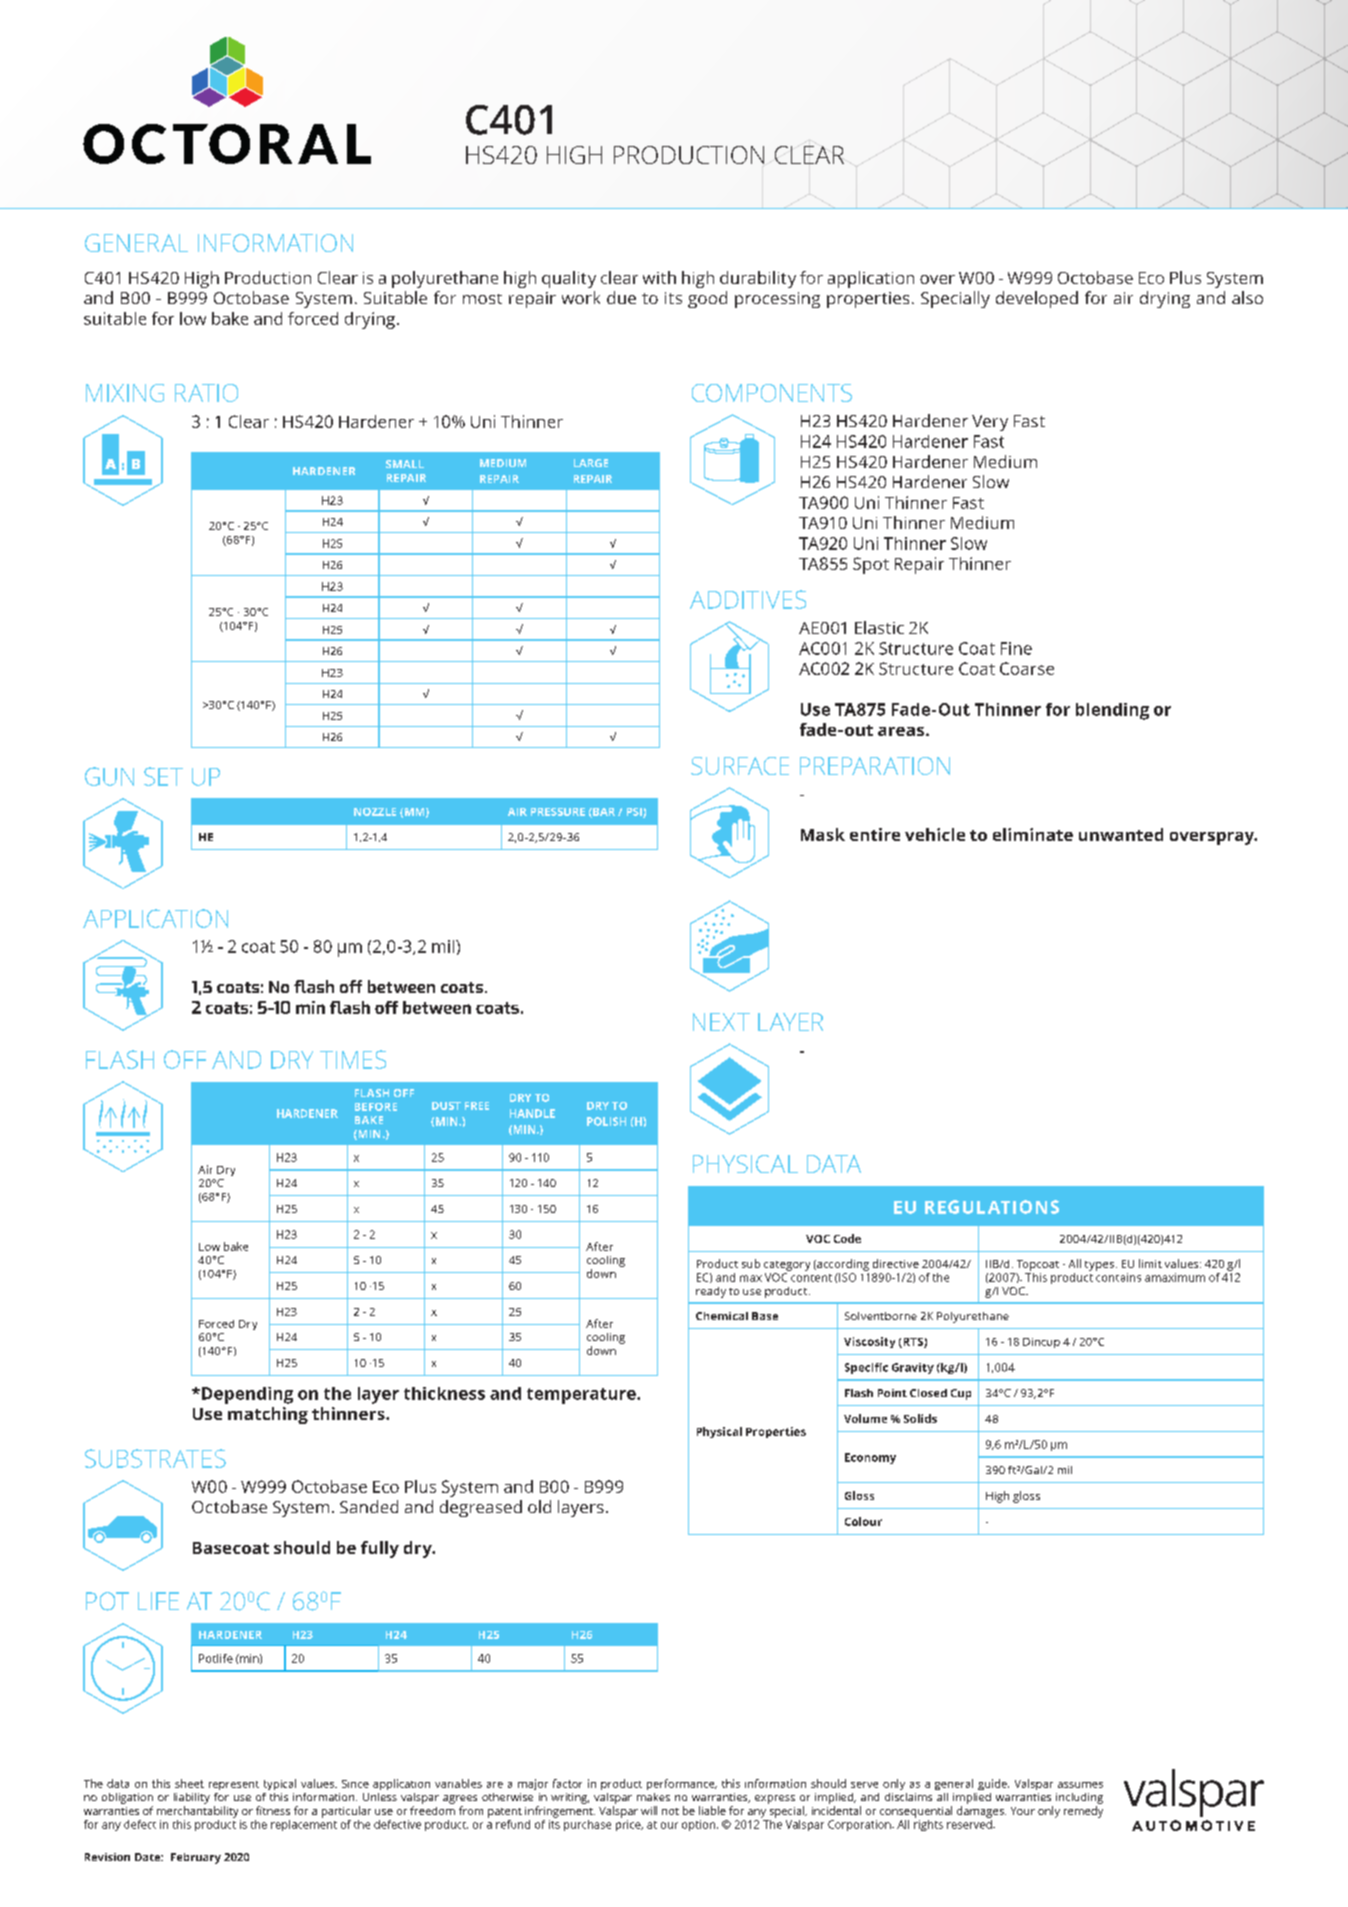 The height and width of the document is (1907, 1348). I want to click on fitness, so click(273, 1810).
